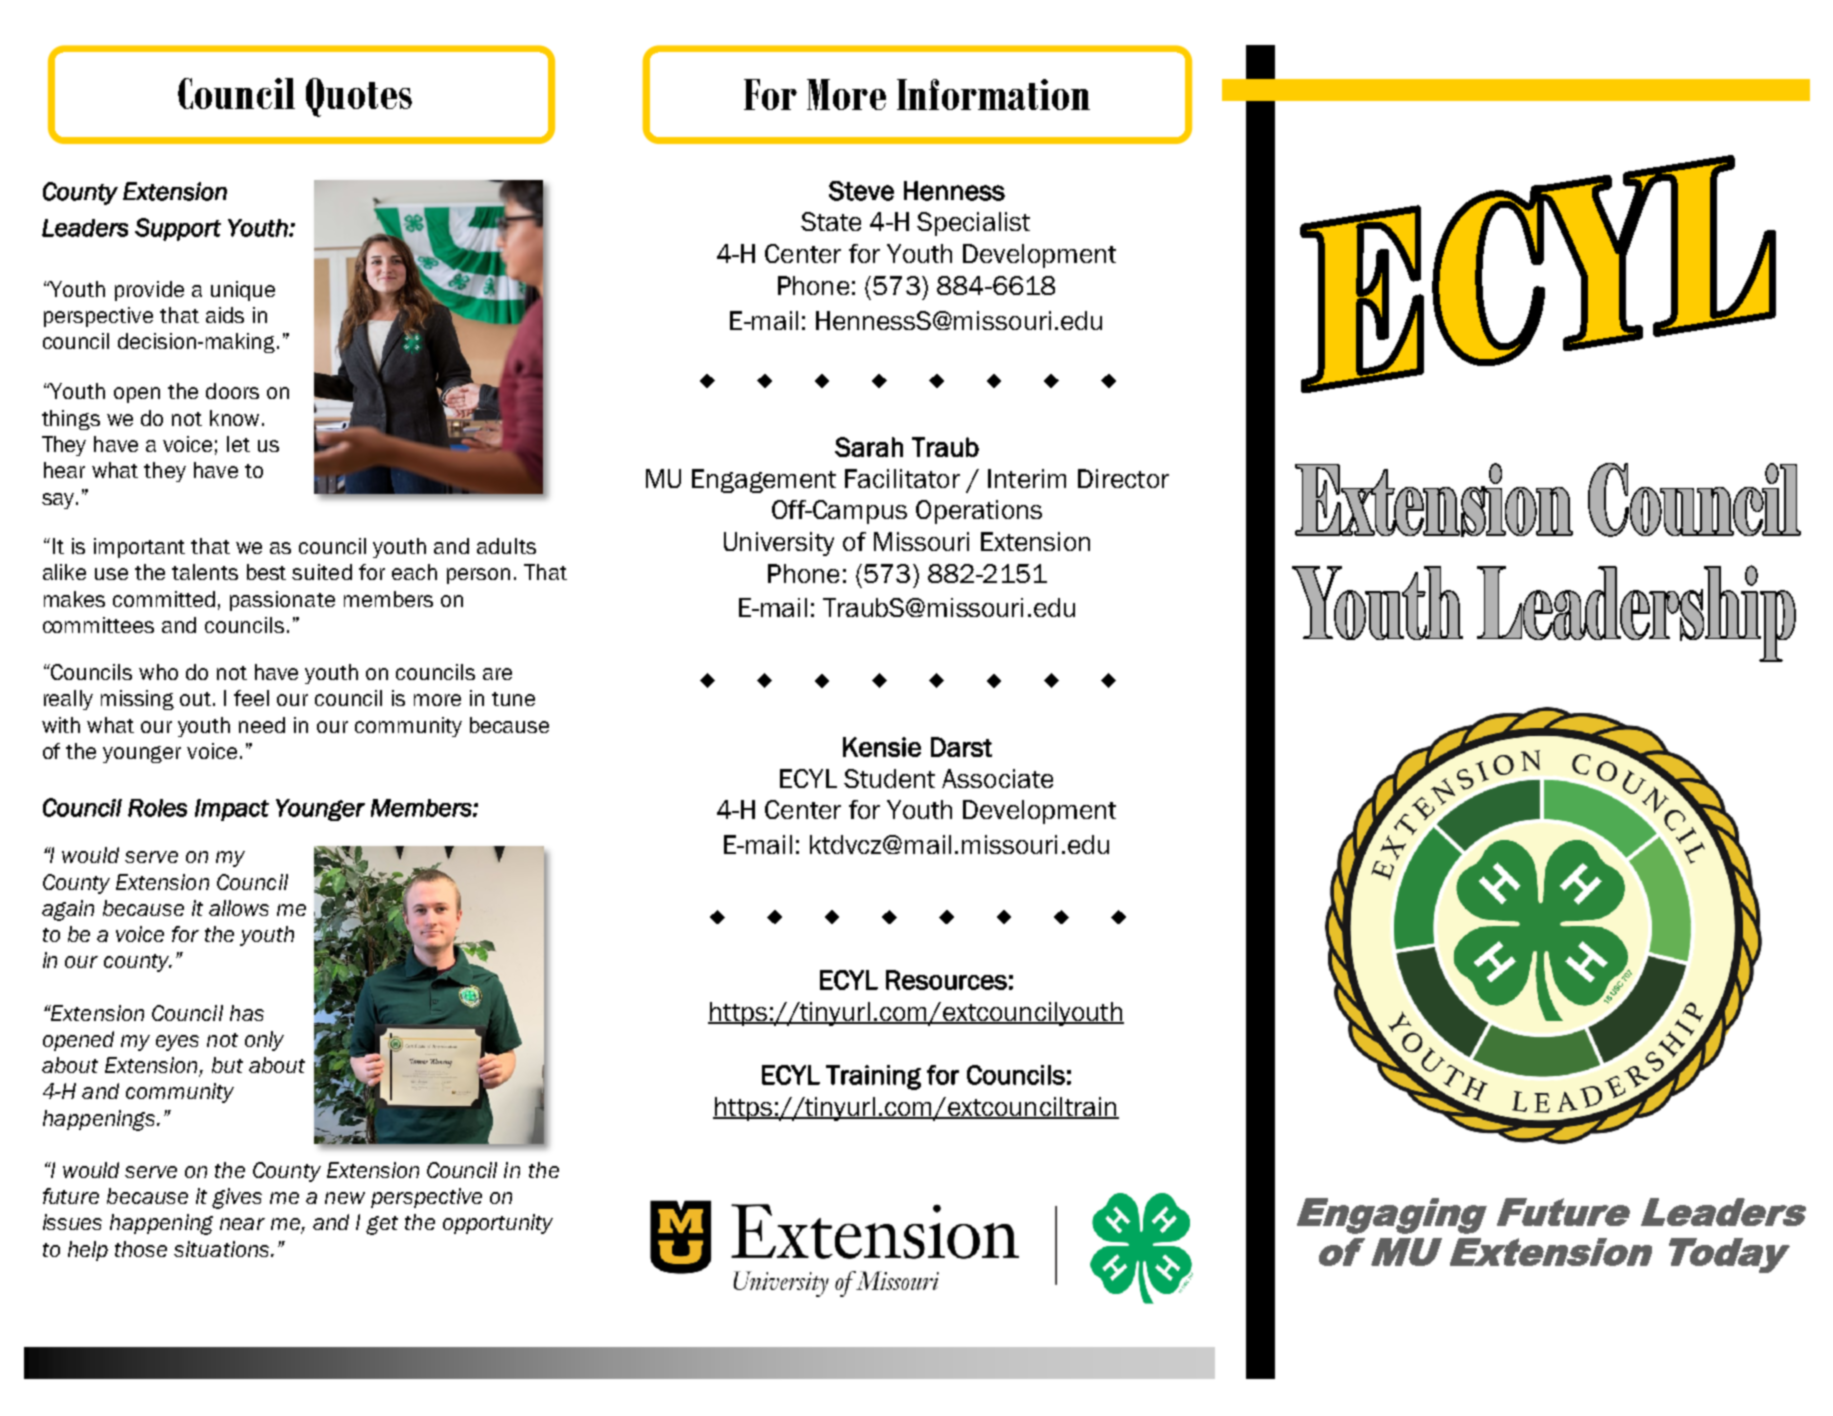 This screenshot has width=1833, height=1416. What do you see at coordinates (993, 94) in the screenshot?
I see `Information` at bounding box center [993, 94].
